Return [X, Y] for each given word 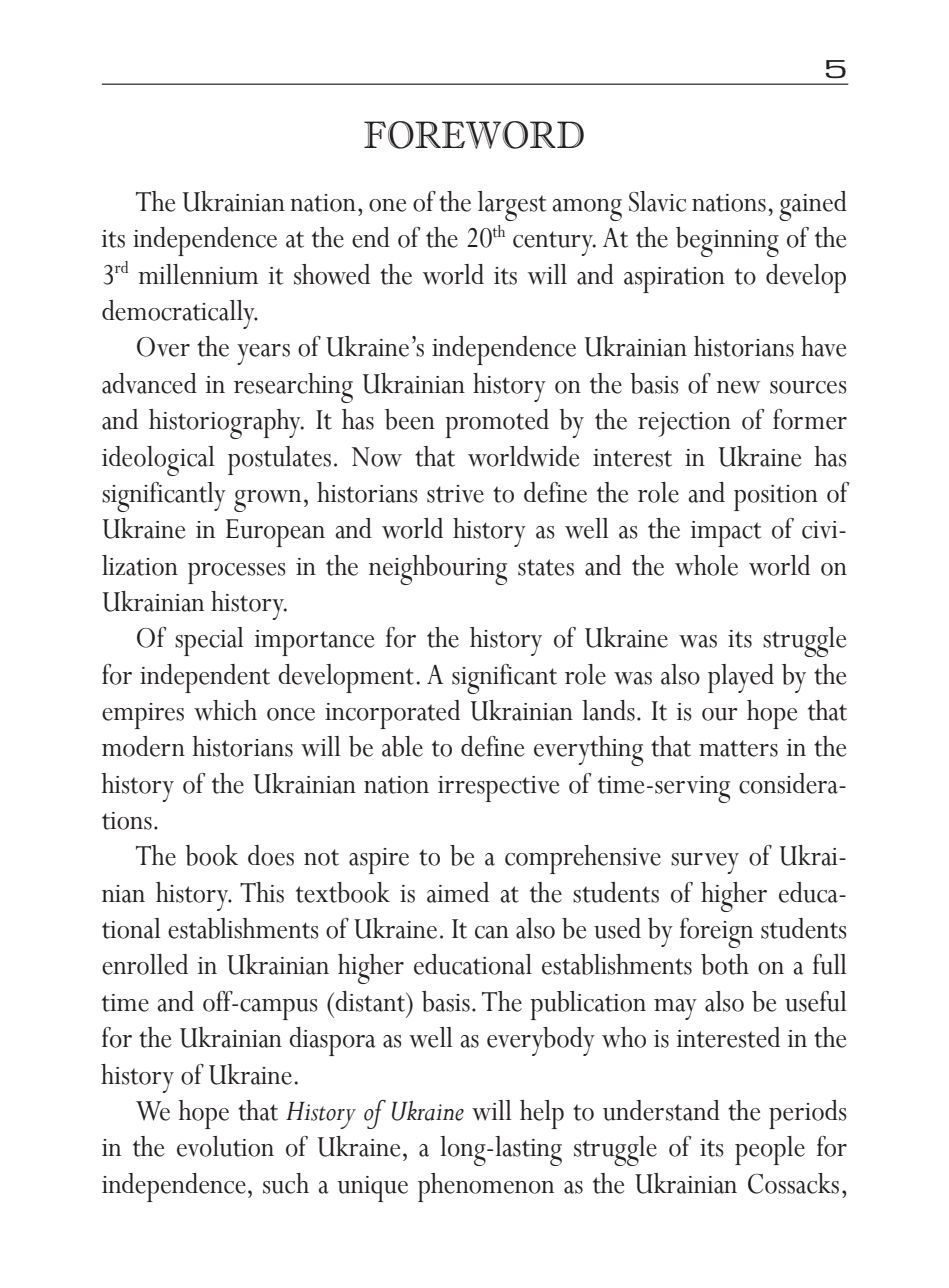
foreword [474, 135]
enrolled [145, 964]
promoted [497, 423]
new [738, 387]
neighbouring [438, 570]
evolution [225, 1146]
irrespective [498, 789]
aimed [458, 892]
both [725, 964]
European [275, 533]
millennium [198, 274]
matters [738, 748]
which [225, 710]
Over [163, 347]
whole [706, 565]
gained [813, 206]
